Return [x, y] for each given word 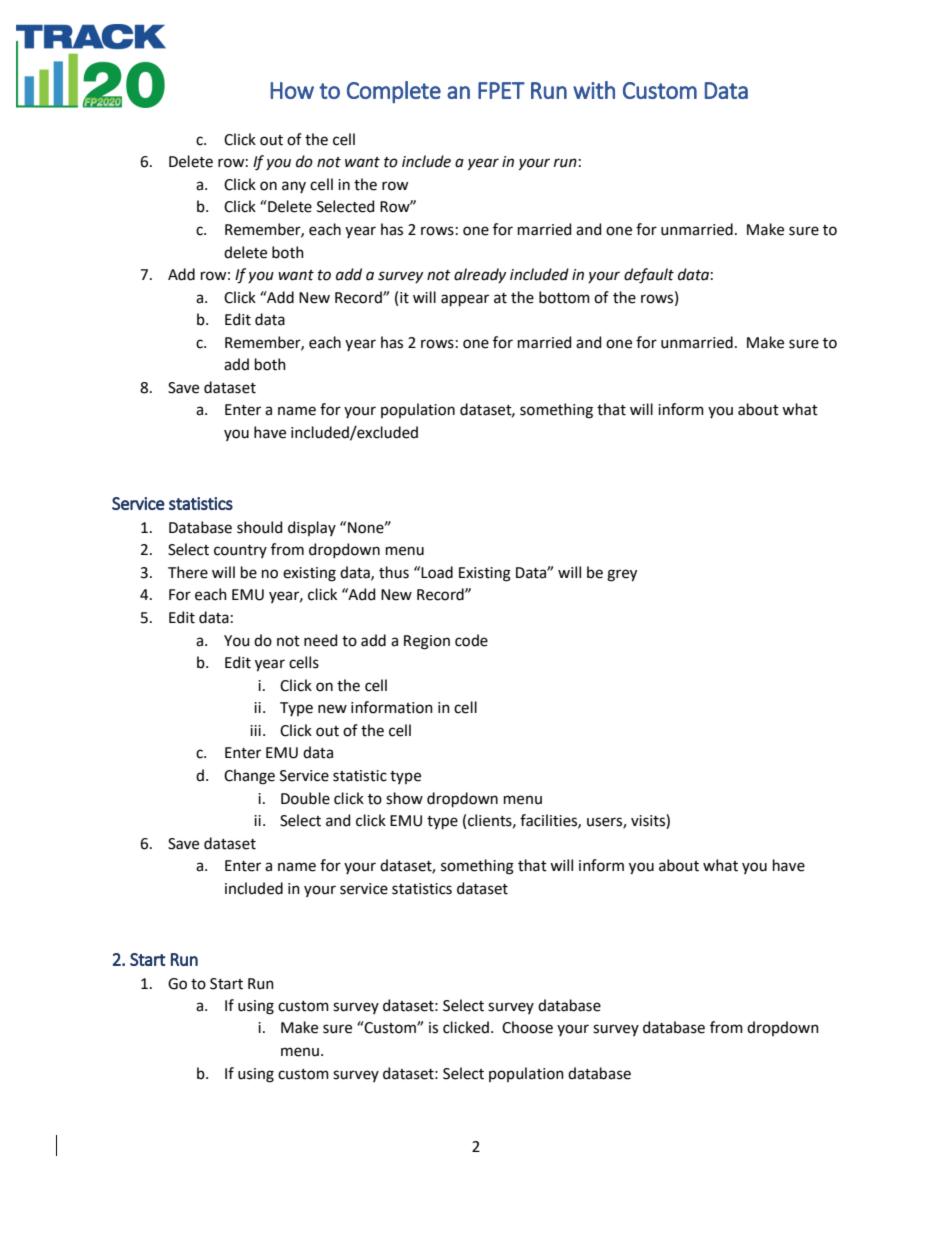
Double [305, 798]
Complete [394, 92]
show [404, 798]
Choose [527, 1027]
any [294, 187]
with [594, 90]
